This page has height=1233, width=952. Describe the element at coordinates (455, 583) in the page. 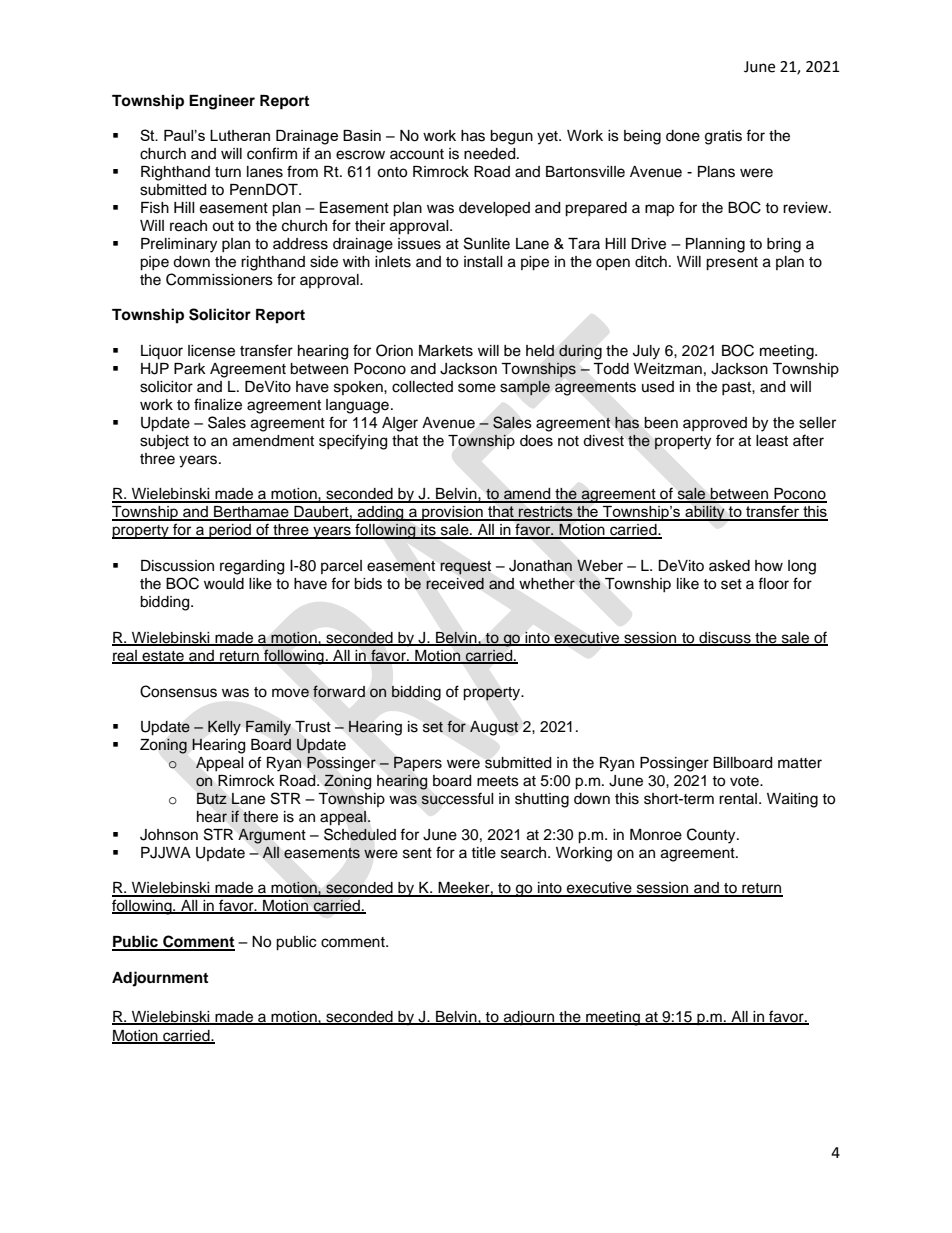

I see `received` at that location.
